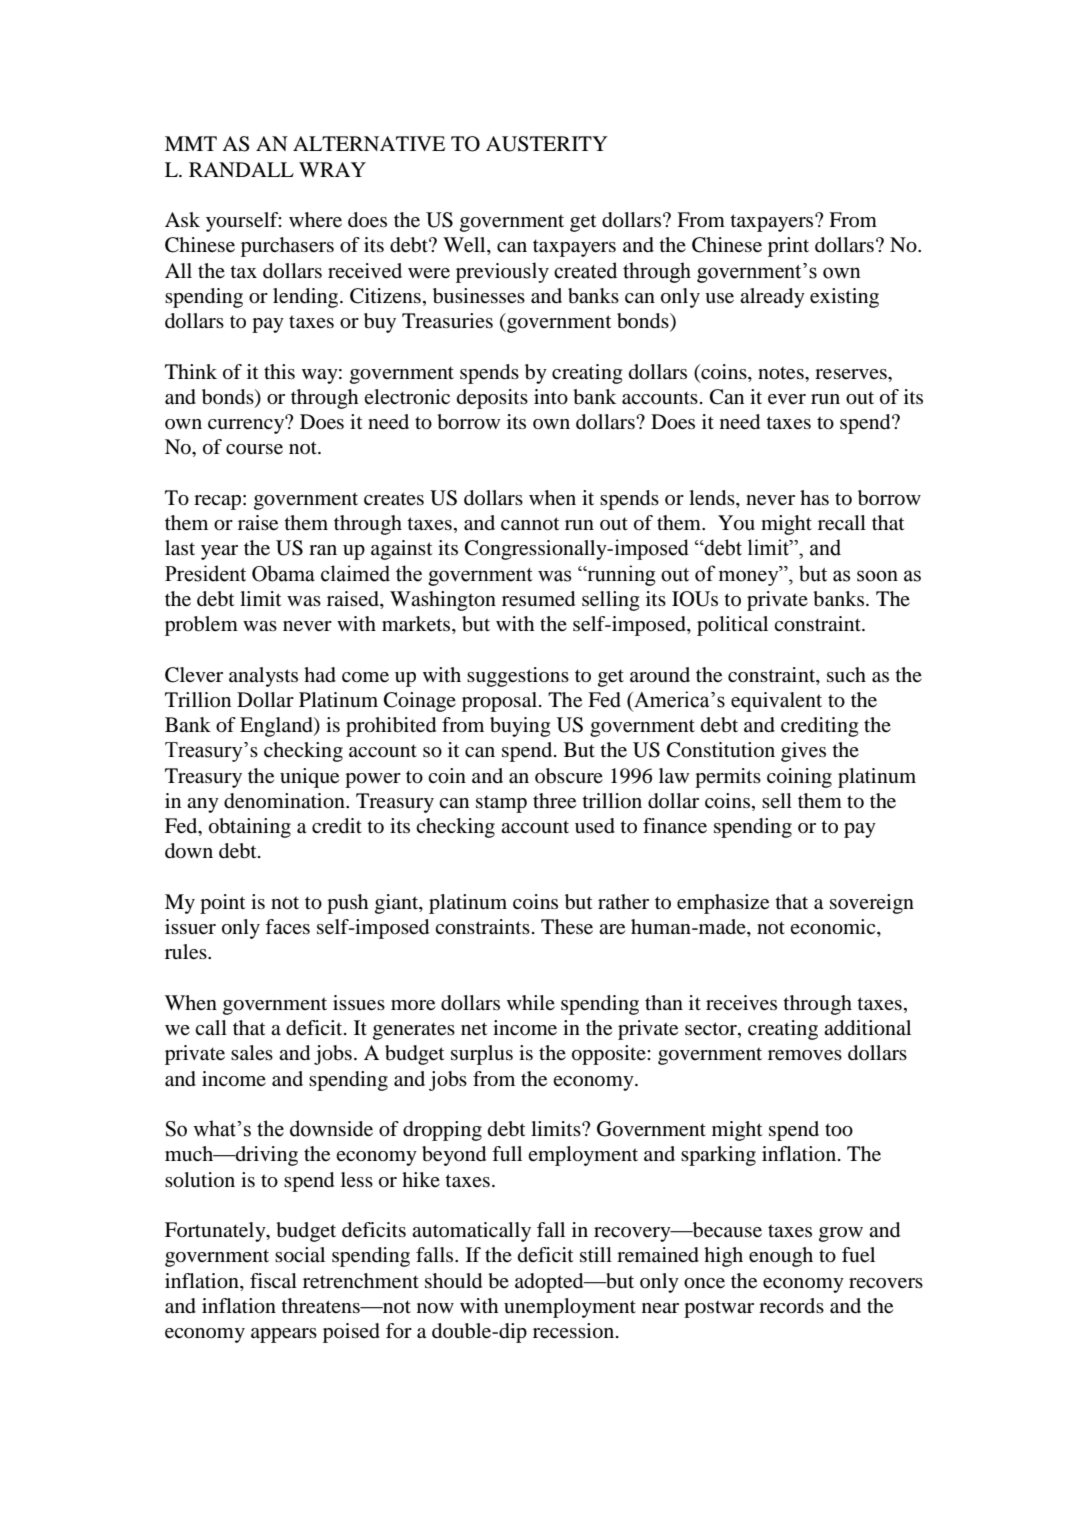 This screenshot has height=1540, width=1089. I want to click on records, so click(791, 1306).
